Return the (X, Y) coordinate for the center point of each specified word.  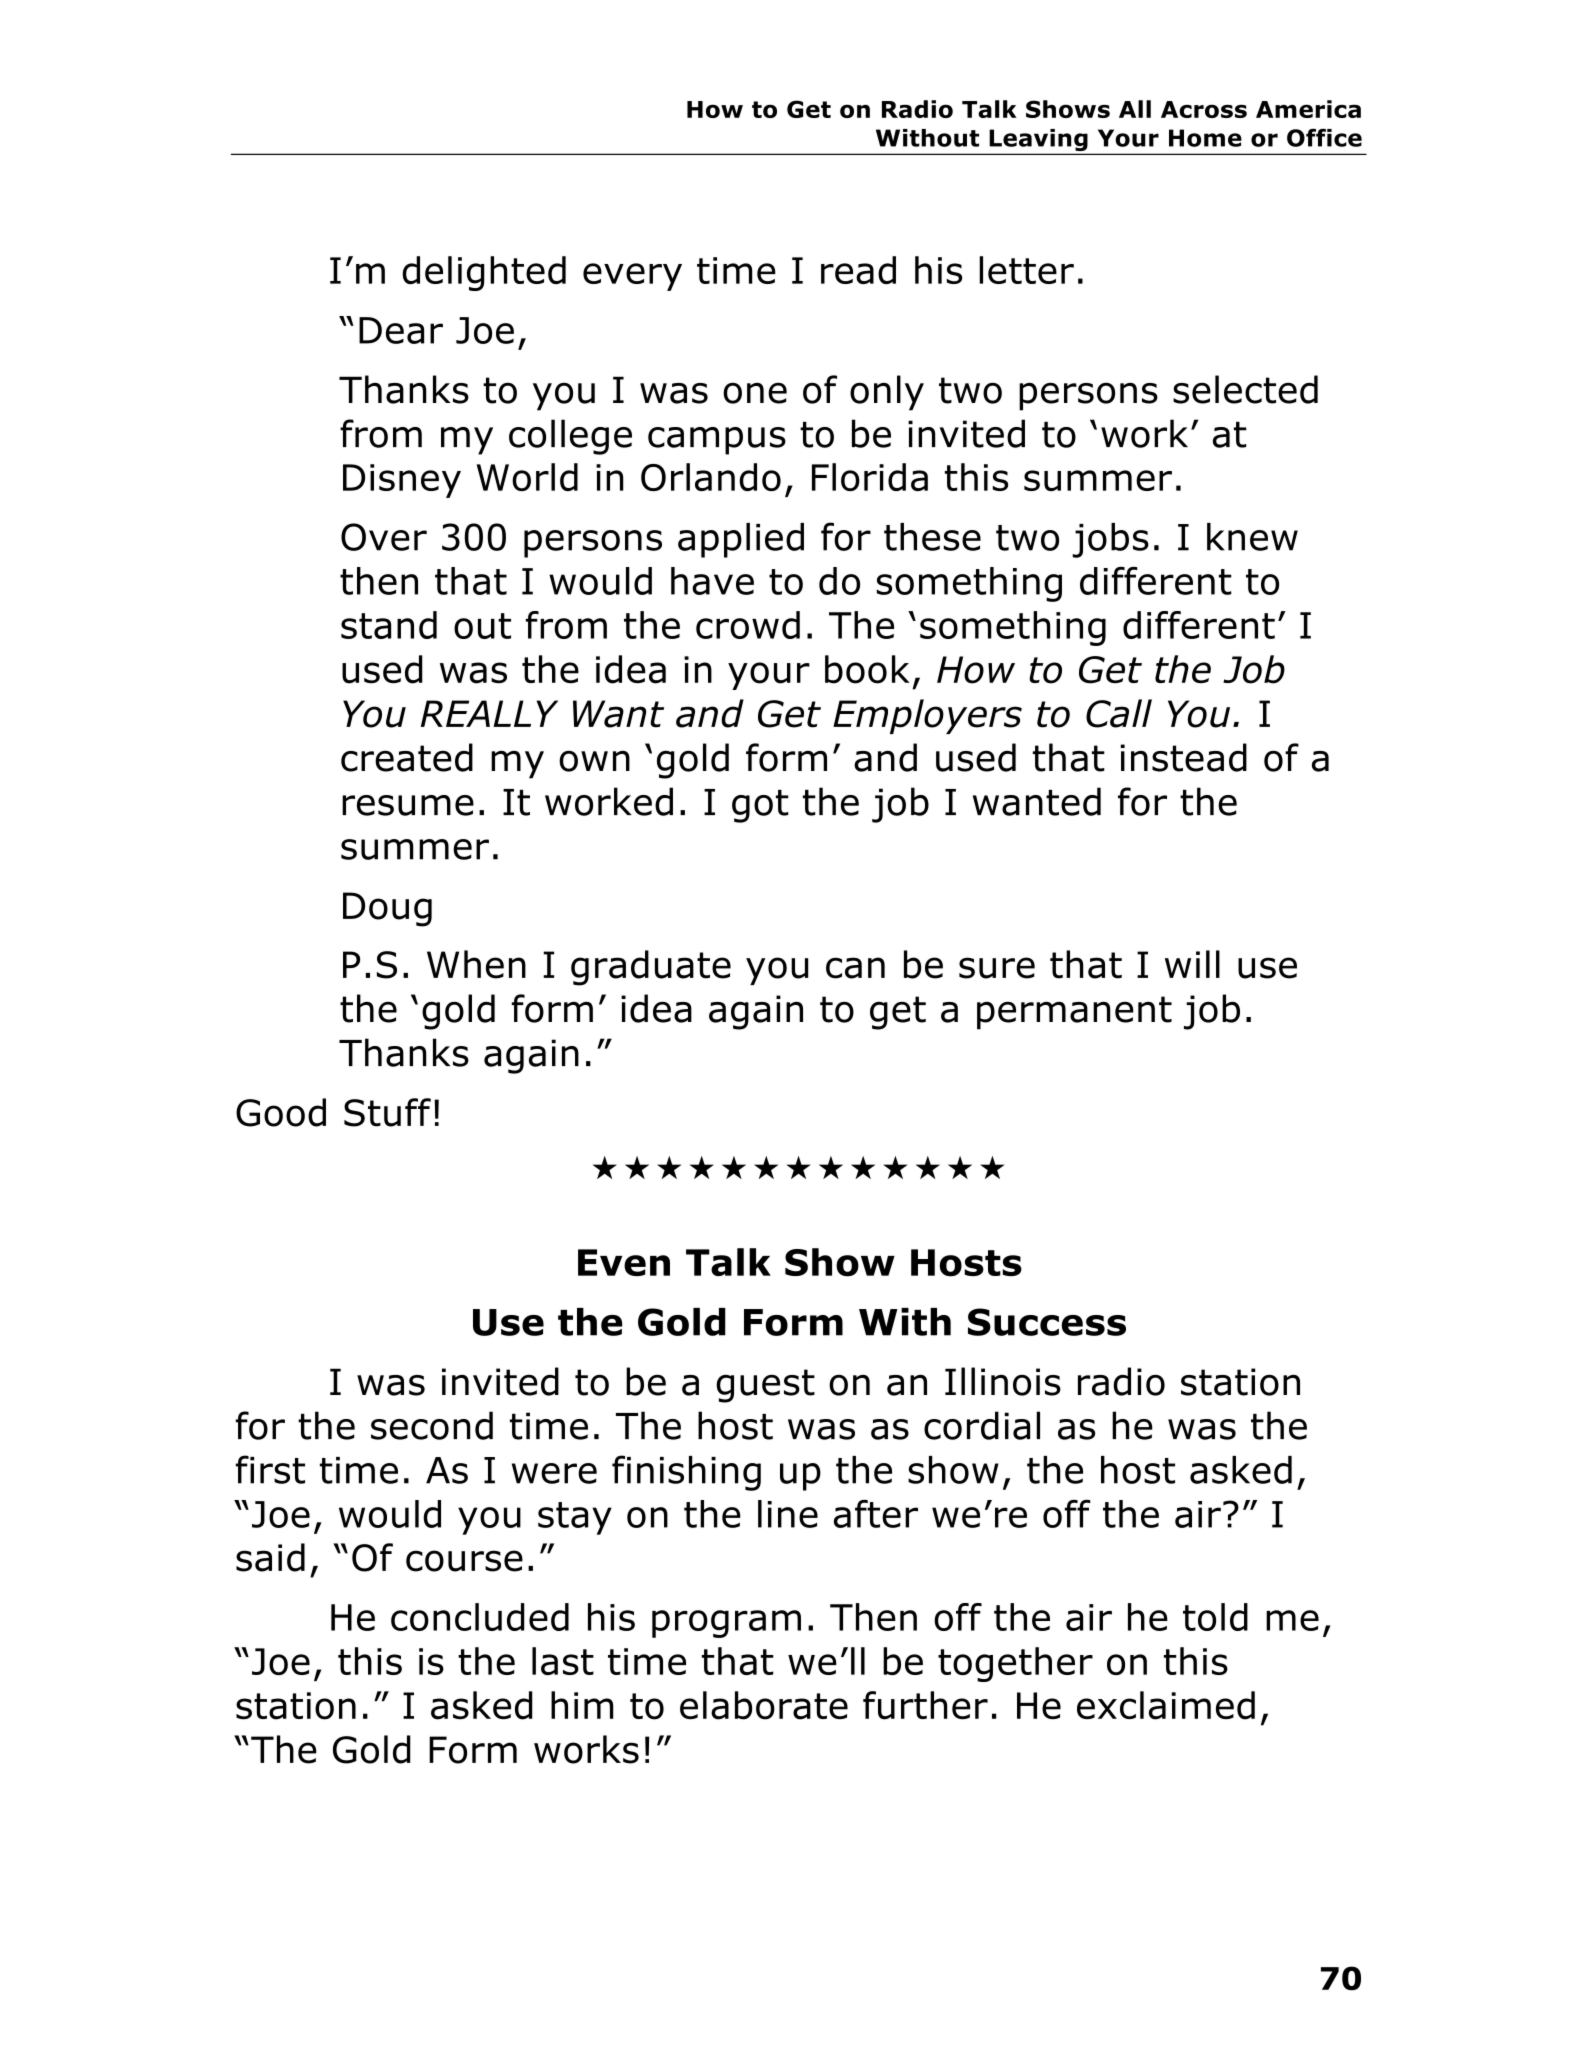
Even (624, 1262)
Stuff (387, 1112)
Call (1119, 713)
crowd (748, 625)
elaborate (764, 1705)
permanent (1074, 1013)
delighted (484, 273)
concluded (480, 1617)
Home (1205, 138)
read (858, 270)
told (1215, 1617)
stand (389, 625)
